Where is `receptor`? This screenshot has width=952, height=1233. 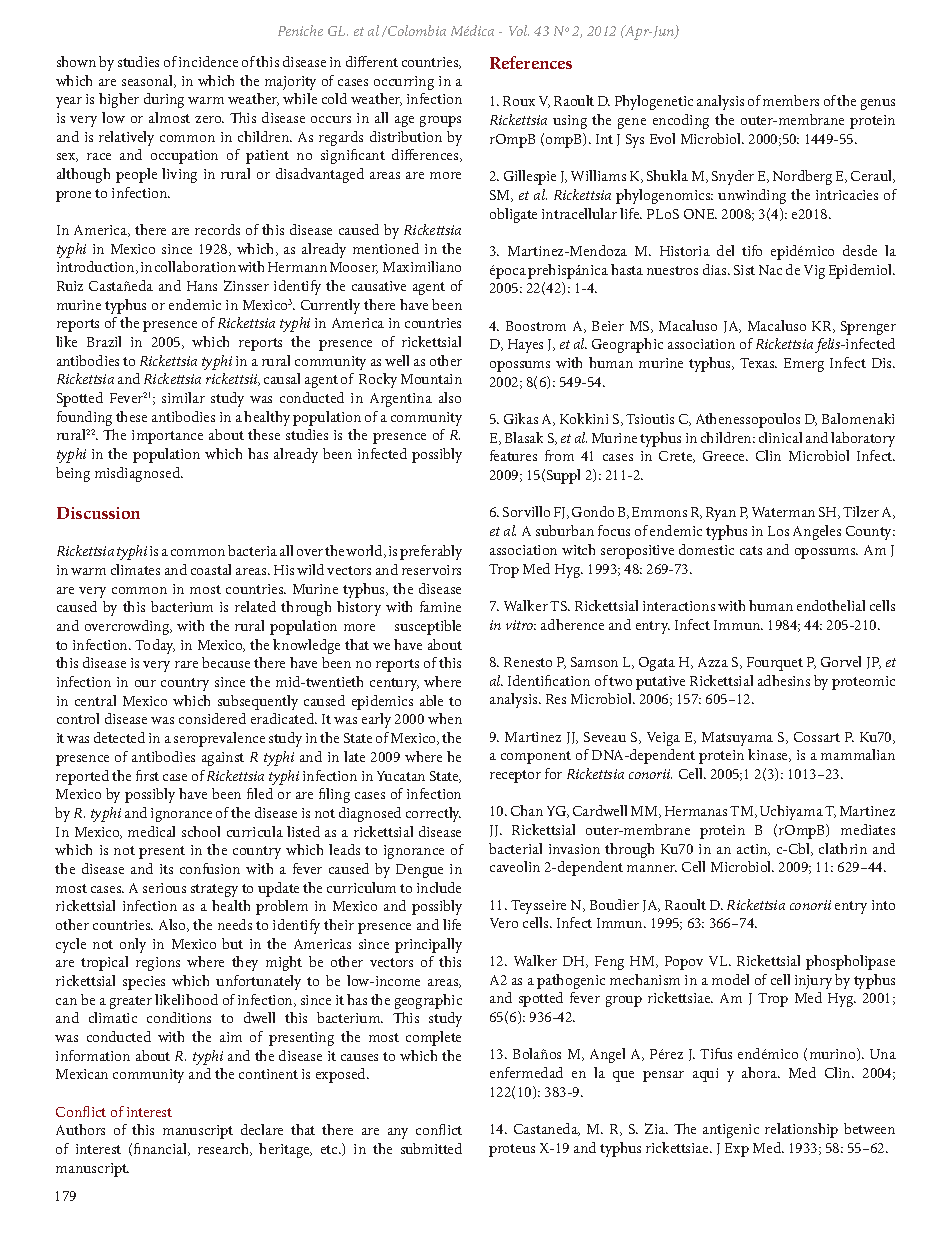 receptor is located at coordinates (515, 776).
